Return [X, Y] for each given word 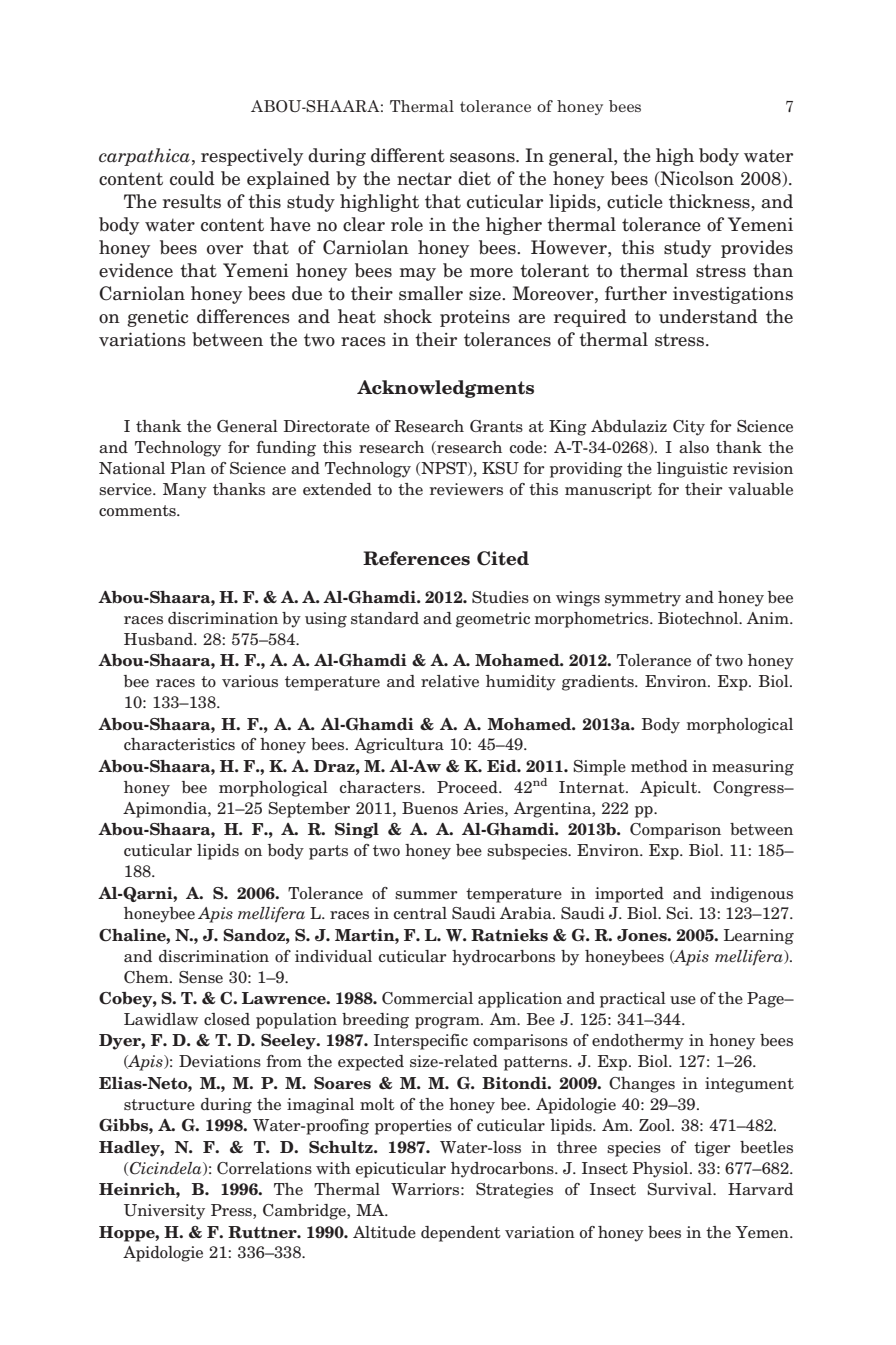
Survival [680, 1189]
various [250, 681]
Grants [496, 426]
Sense [201, 977]
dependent [461, 1234]
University [164, 1212]
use [683, 1000]
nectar [424, 179]
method [659, 766]
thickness [710, 202]
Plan [188, 468]
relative [450, 681]
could [192, 178]
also [694, 447]
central [420, 913]
